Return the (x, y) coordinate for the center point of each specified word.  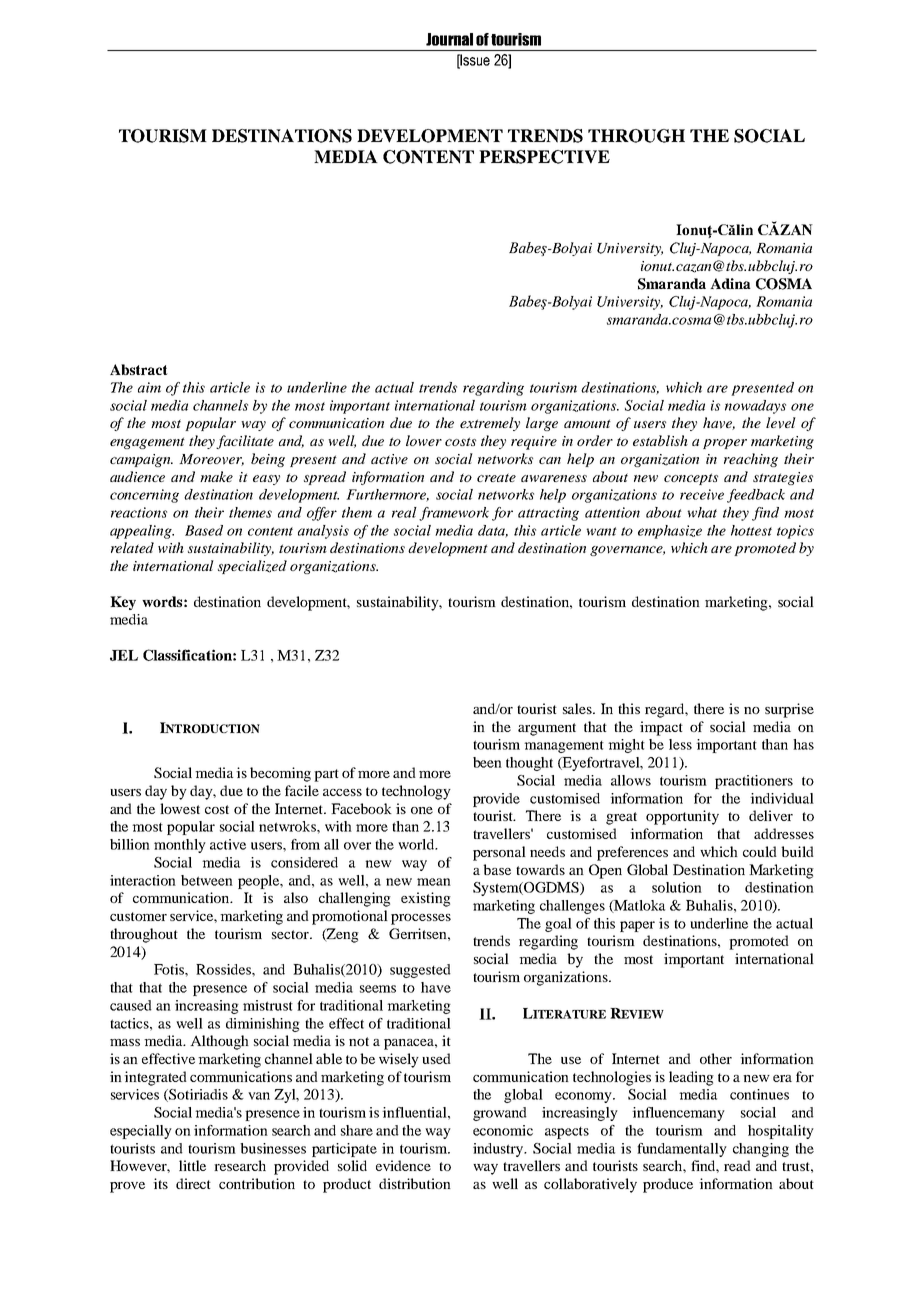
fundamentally (682, 1150)
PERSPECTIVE (544, 157)
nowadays (755, 407)
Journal (449, 39)
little (192, 1165)
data (493, 531)
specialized (252, 567)
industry (499, 1150)
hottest (751, 530)
